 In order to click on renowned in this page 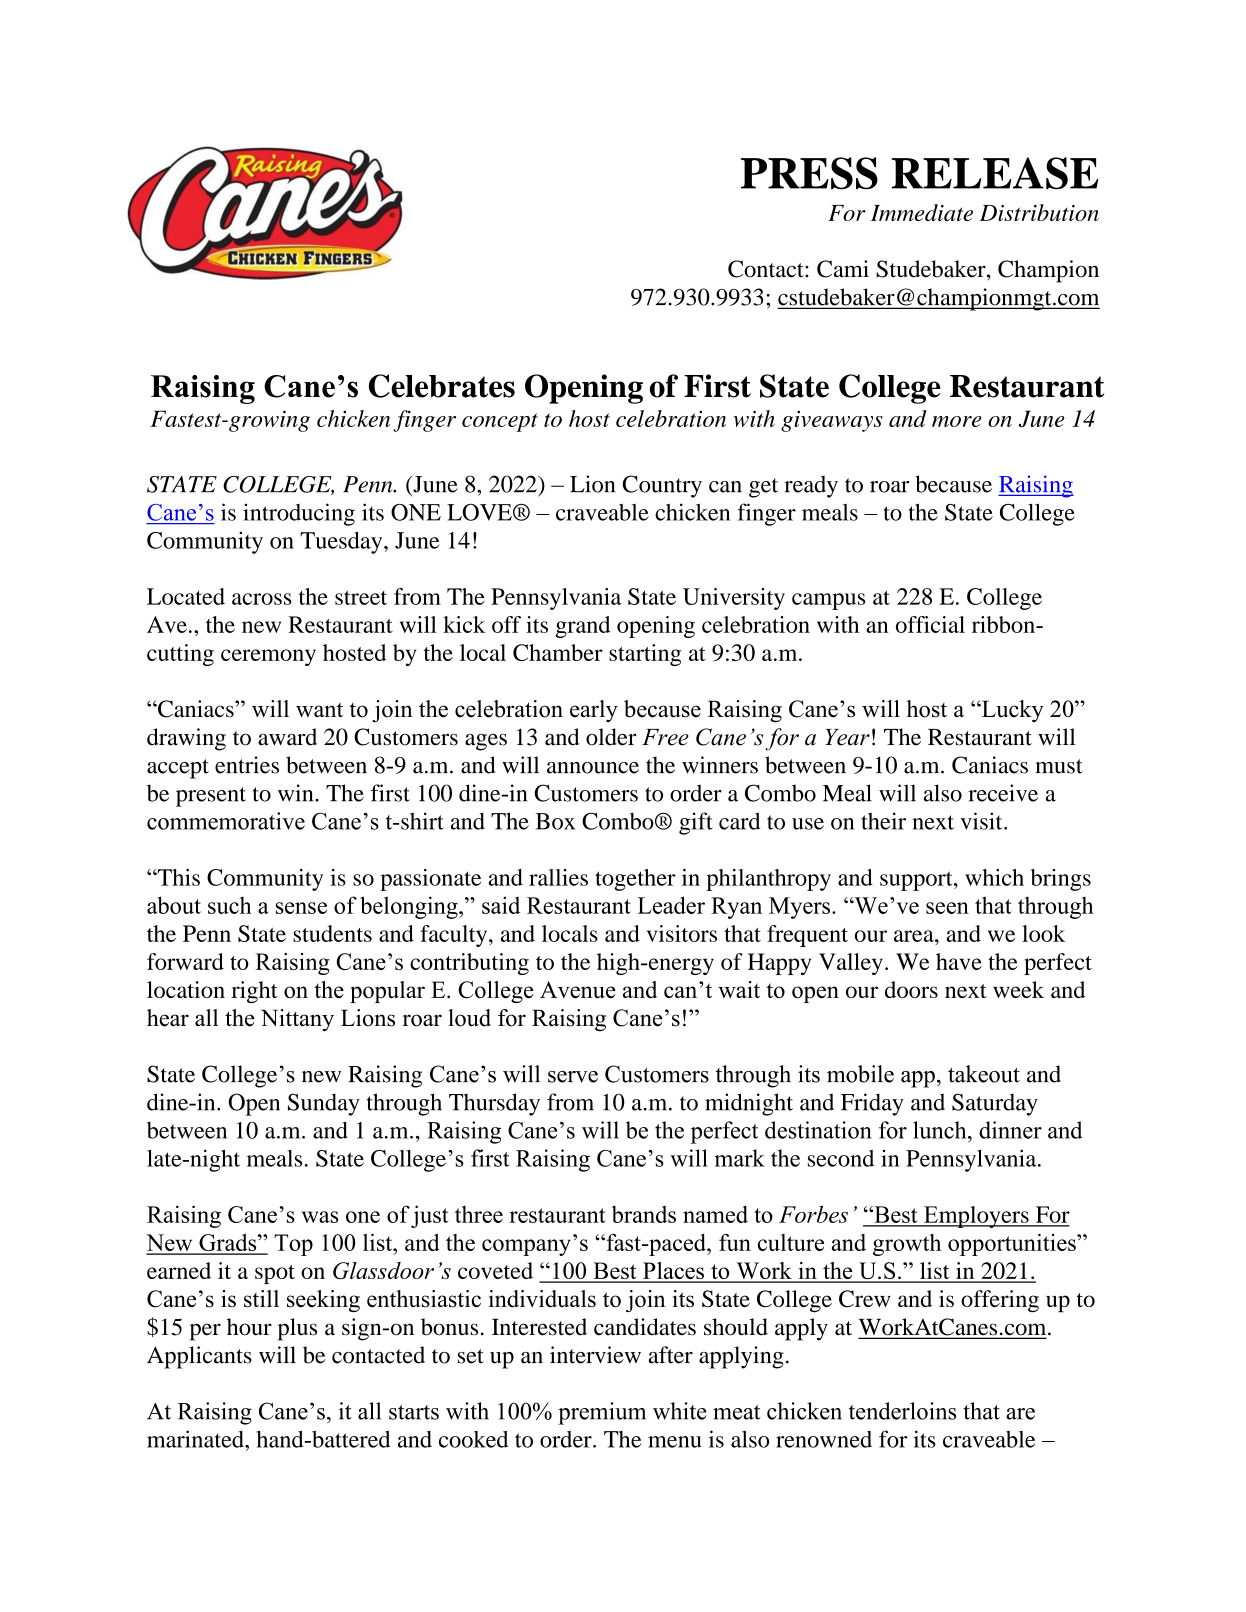, I will do `click(824, 1439)`.
